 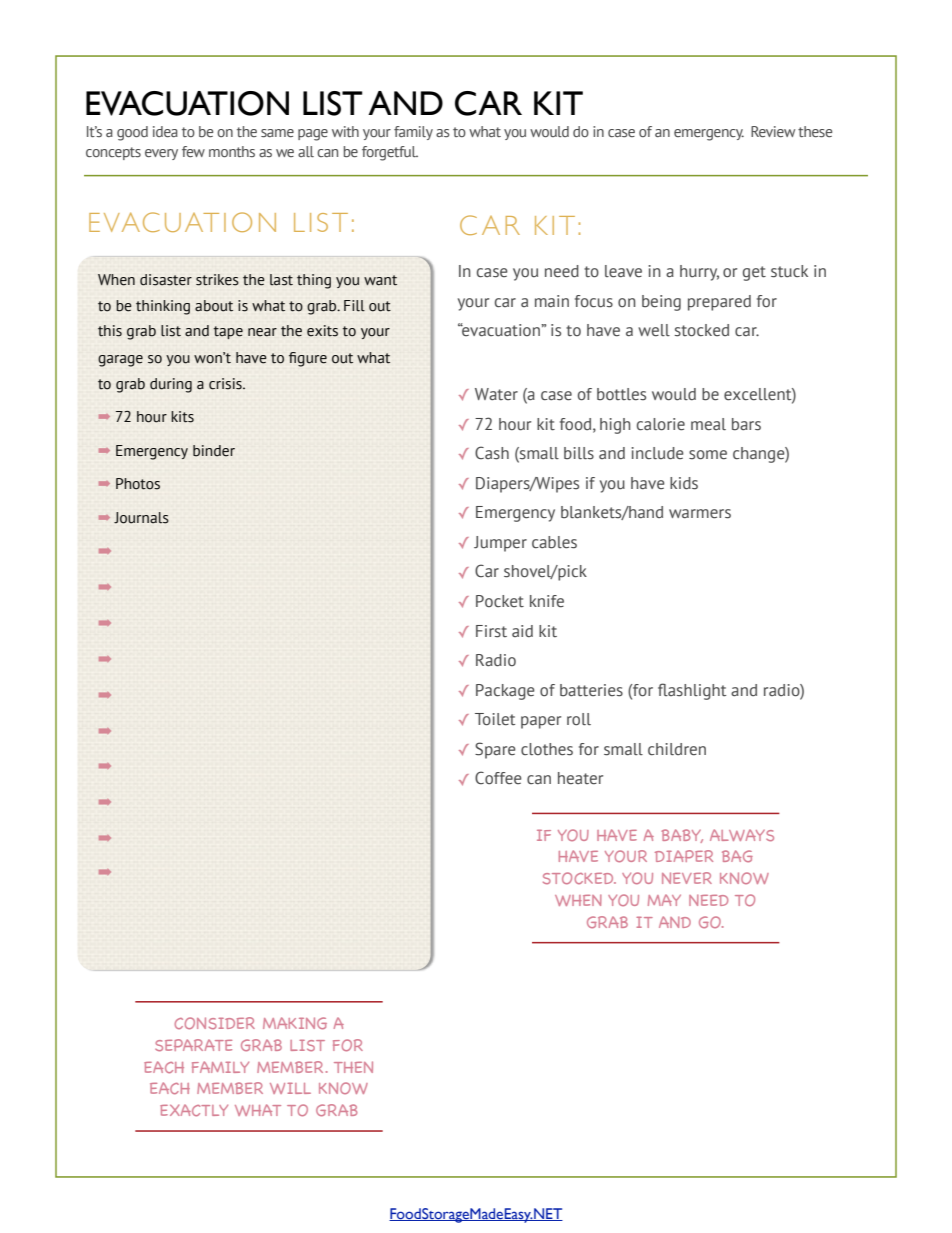 What do you see at coordinates (194, 1110) in the screenshot?
I see `EXACTLY` at bounding box center [194, 1110].
